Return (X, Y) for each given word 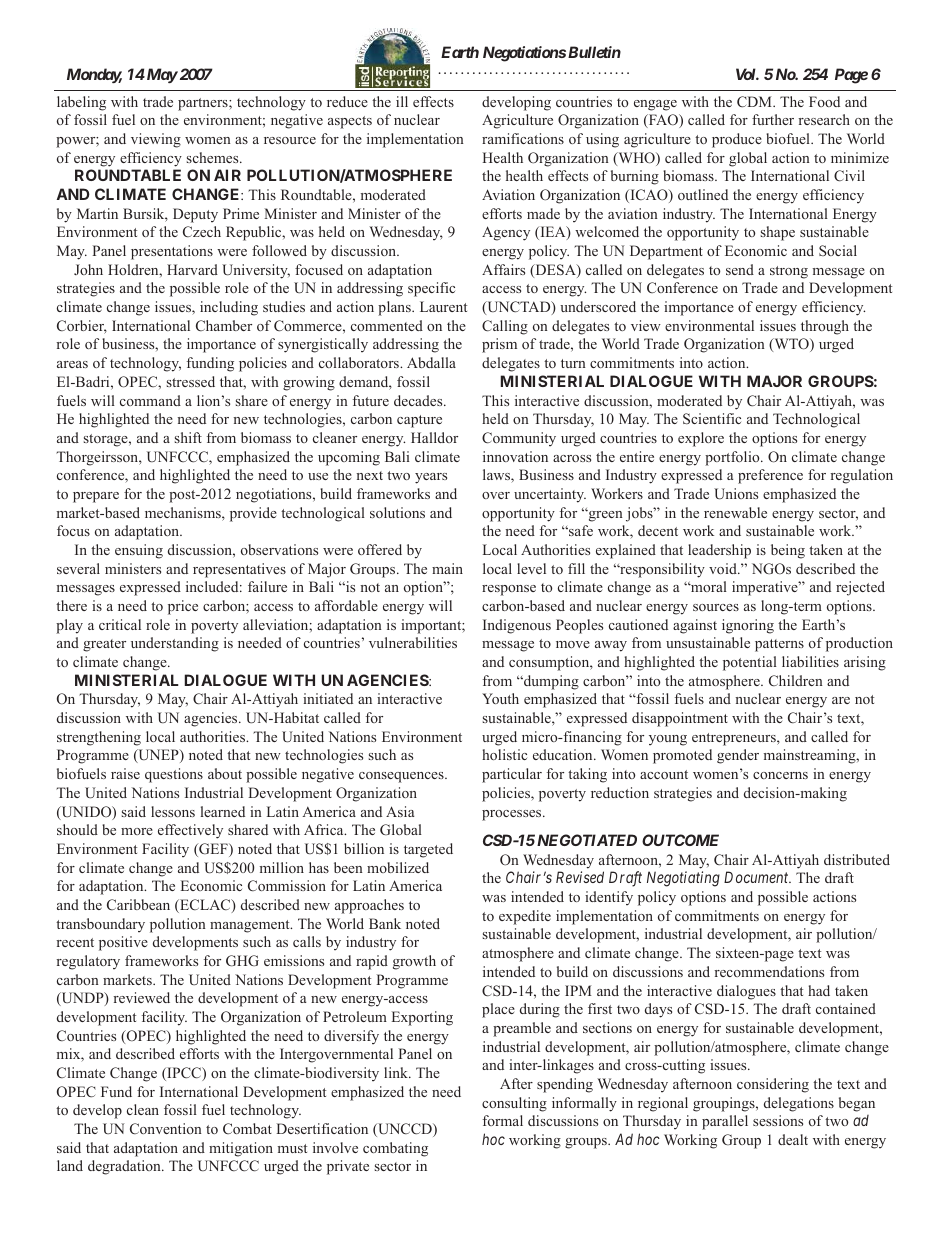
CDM (755, 101)
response (509, 590)
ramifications (523, 138)
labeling (81, 103)
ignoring (748, 626)
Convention (166, 1128)
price (183, 607)
